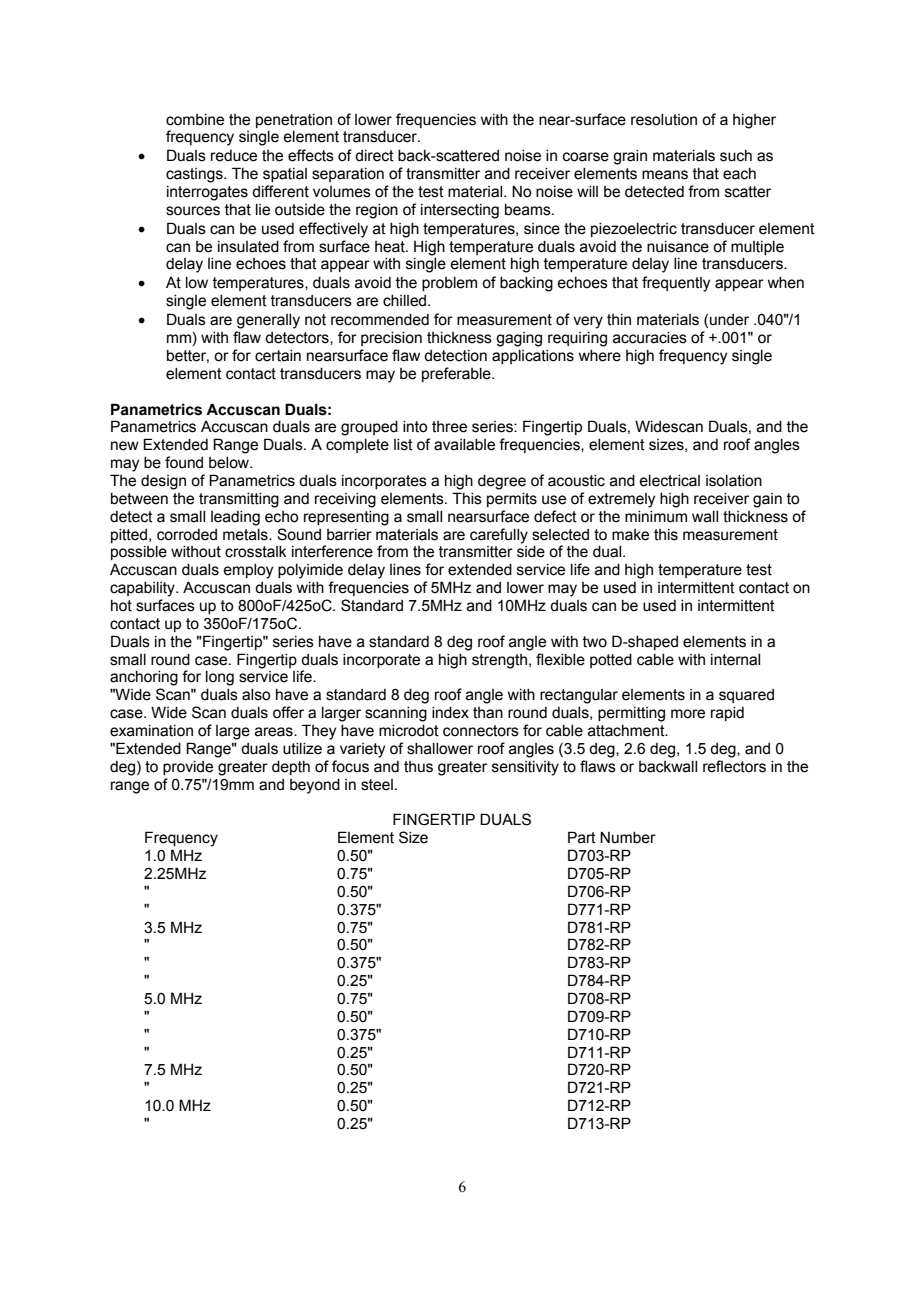 The width and height of the screenshot is (924, 1308). I want to click on found, so click(184, 462).
